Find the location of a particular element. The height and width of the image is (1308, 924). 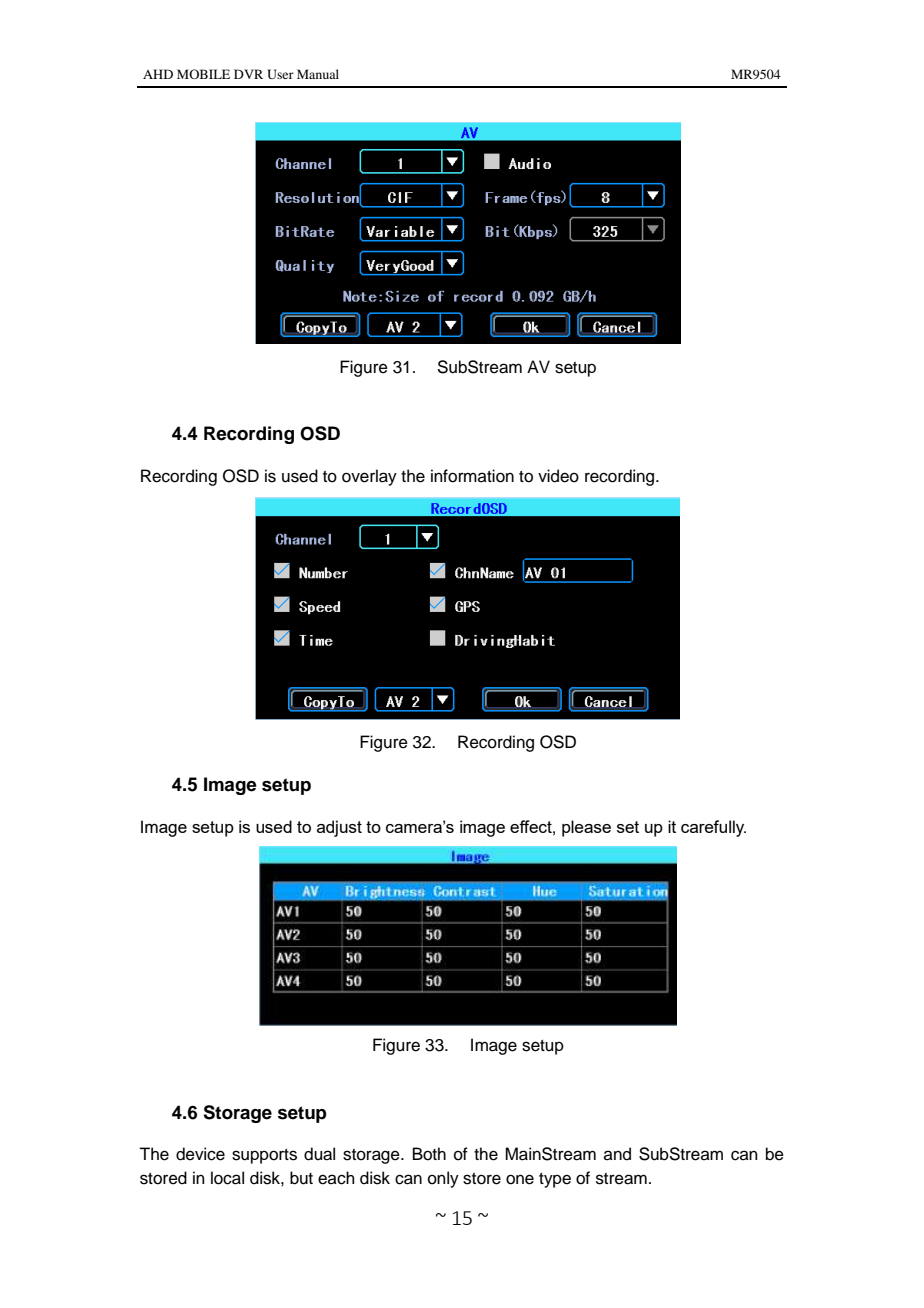

overlay is located at coordinates (369, 477).
